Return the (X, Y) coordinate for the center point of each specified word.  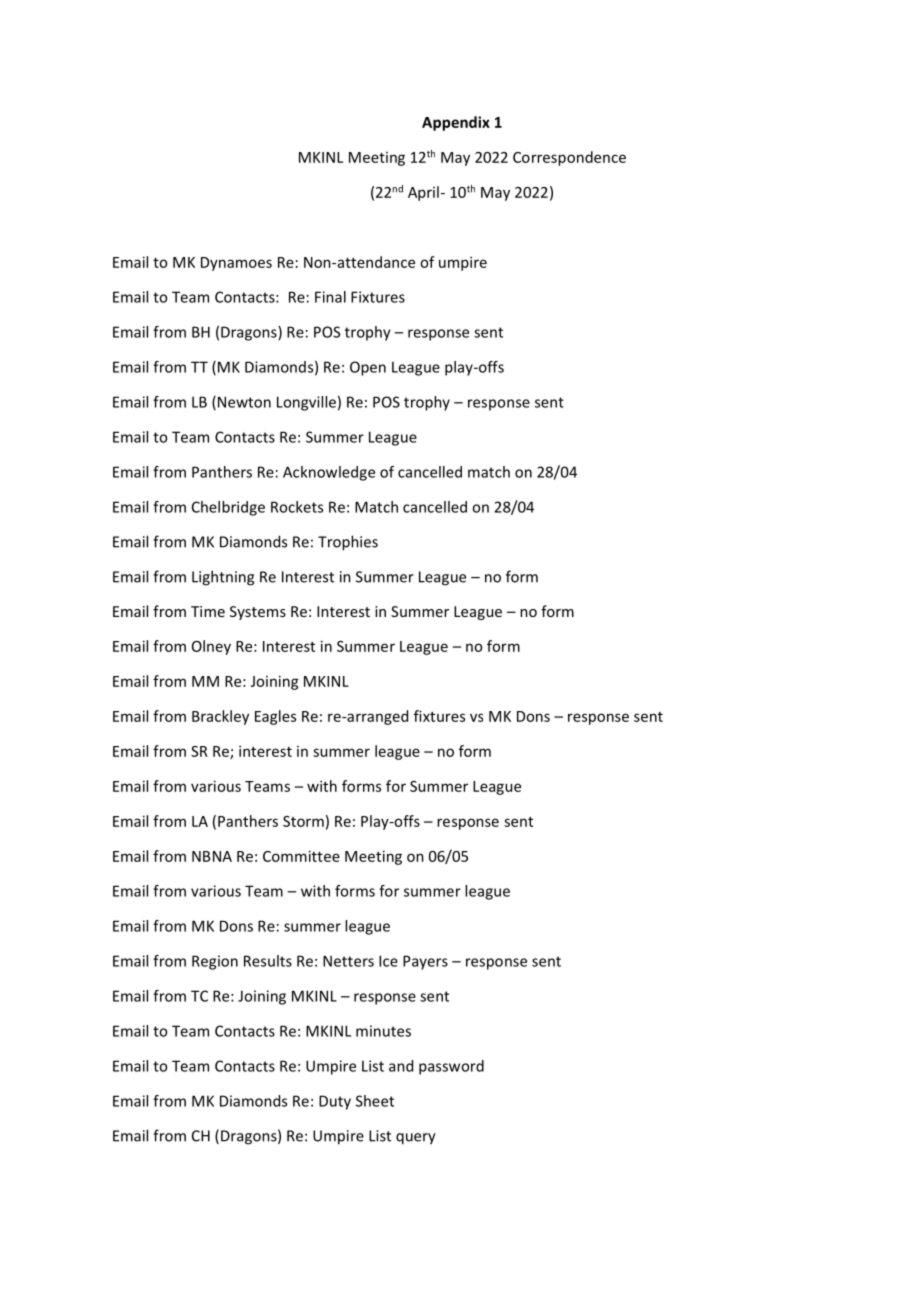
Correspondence (569, 158)
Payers (425, 962)
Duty (335, 1102)
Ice (388, 961)
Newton (244, 402)
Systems (258, 613)
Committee (301, 856)
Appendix (456, 123)
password (451, 1067)
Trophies (348, 543)
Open (368, 368)
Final (330, 297)
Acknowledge (329, 473)
